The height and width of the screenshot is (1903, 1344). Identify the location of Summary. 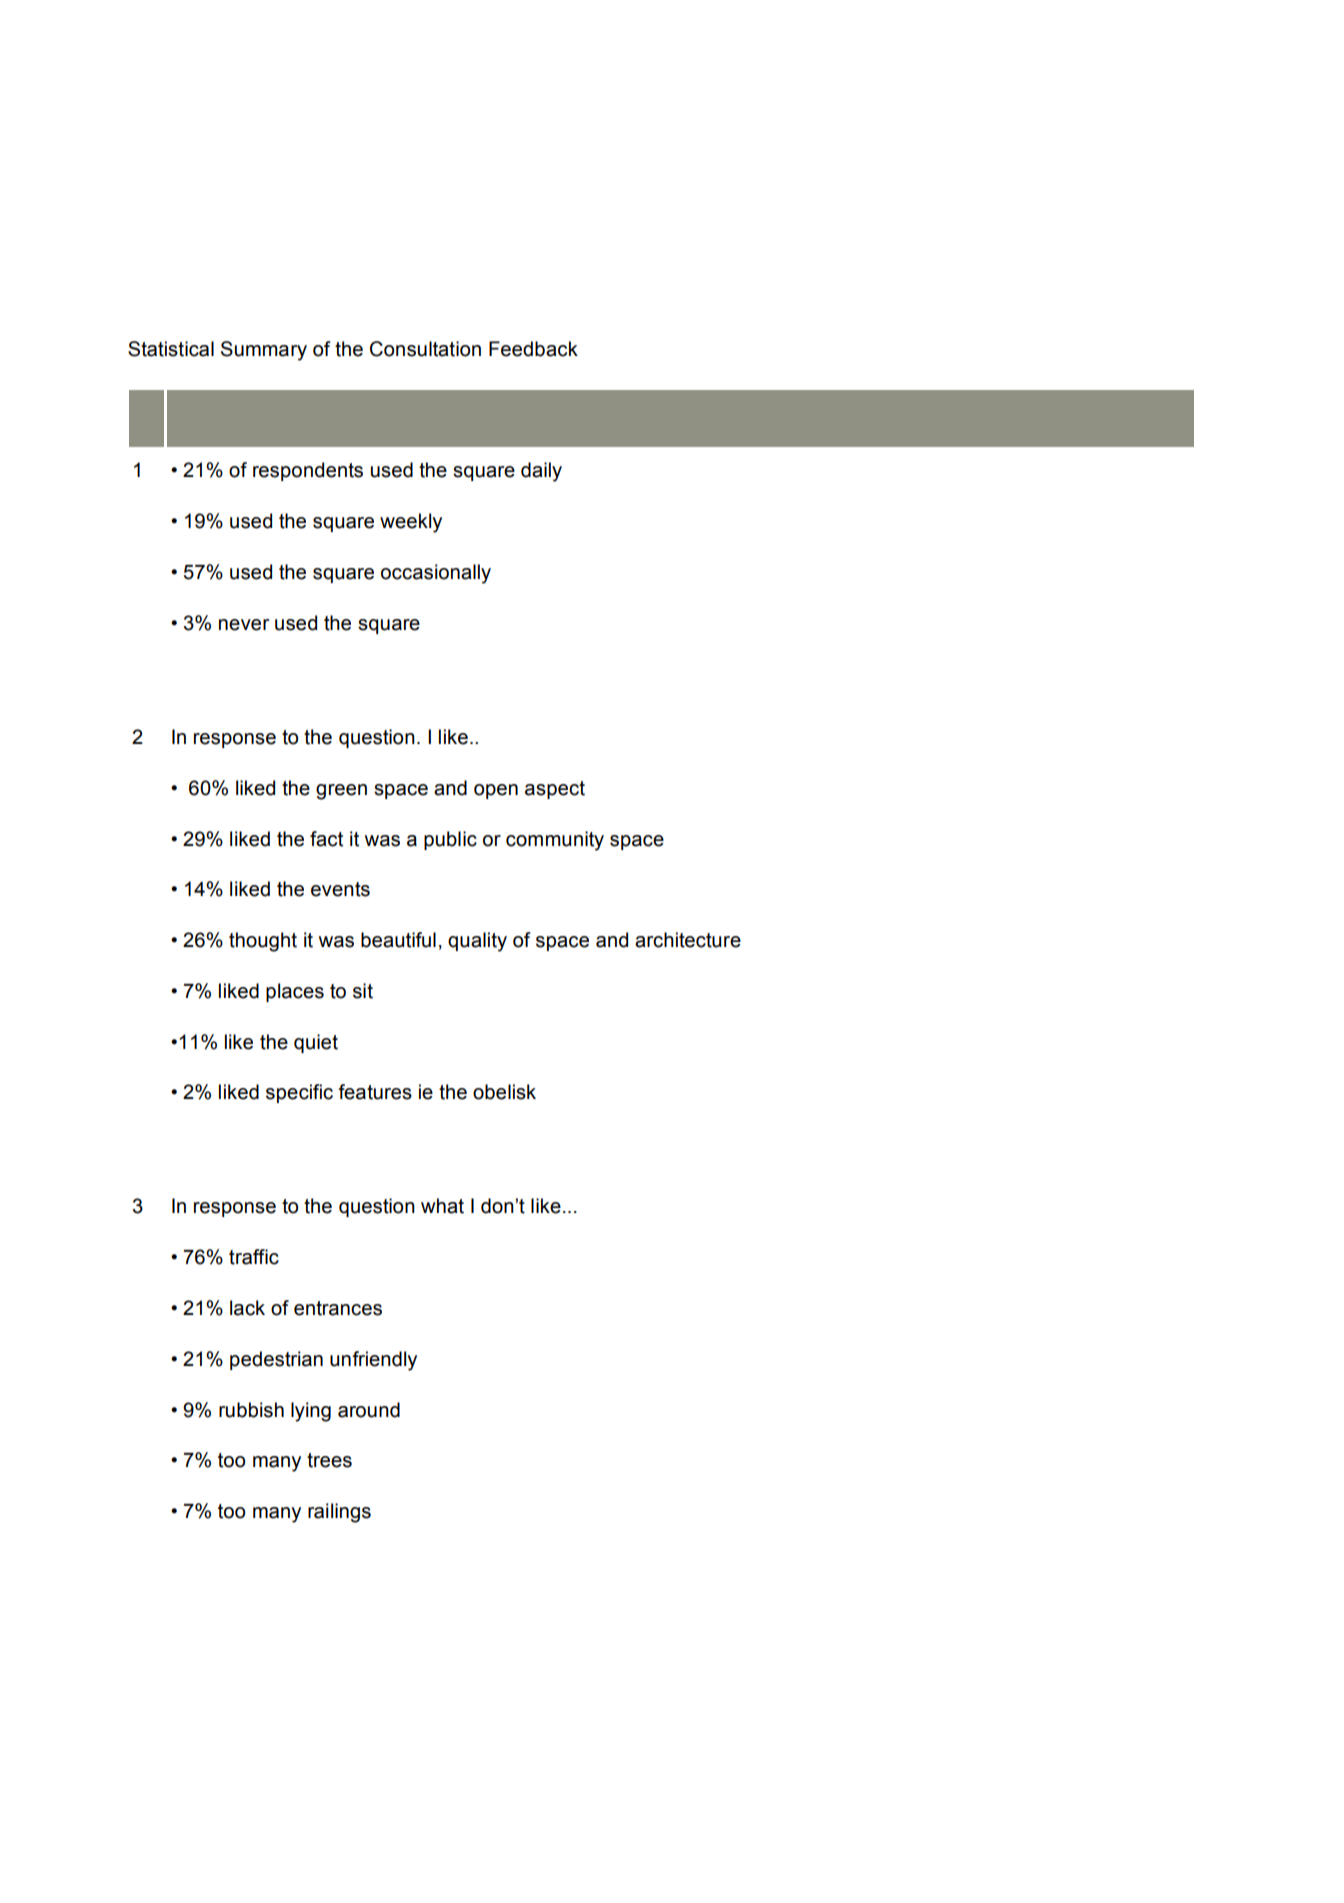
(264, 351).
